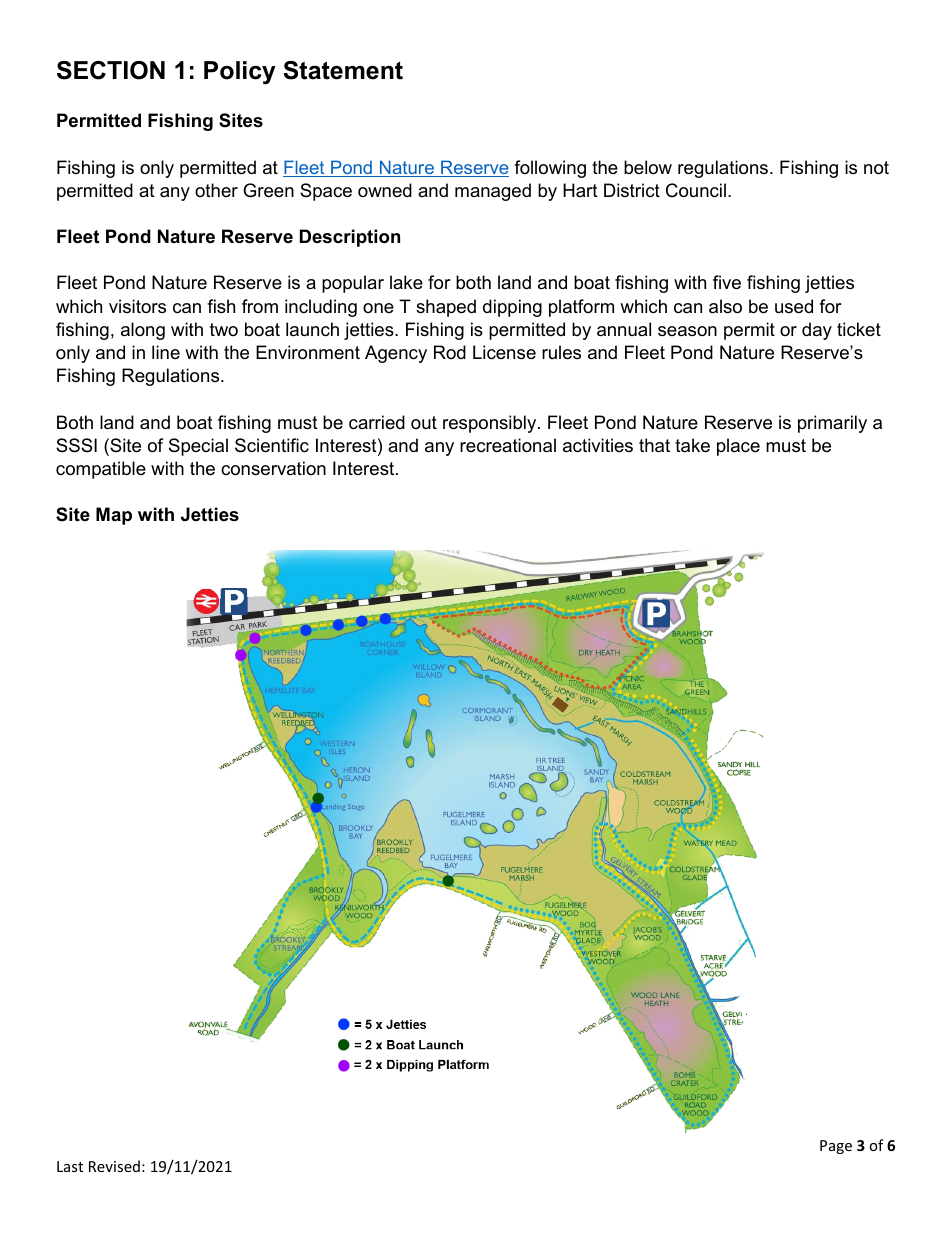 This image has height=1233, width=952. Describe the element at coordinates (114, 516) in the image. I see `Map` at that location.
